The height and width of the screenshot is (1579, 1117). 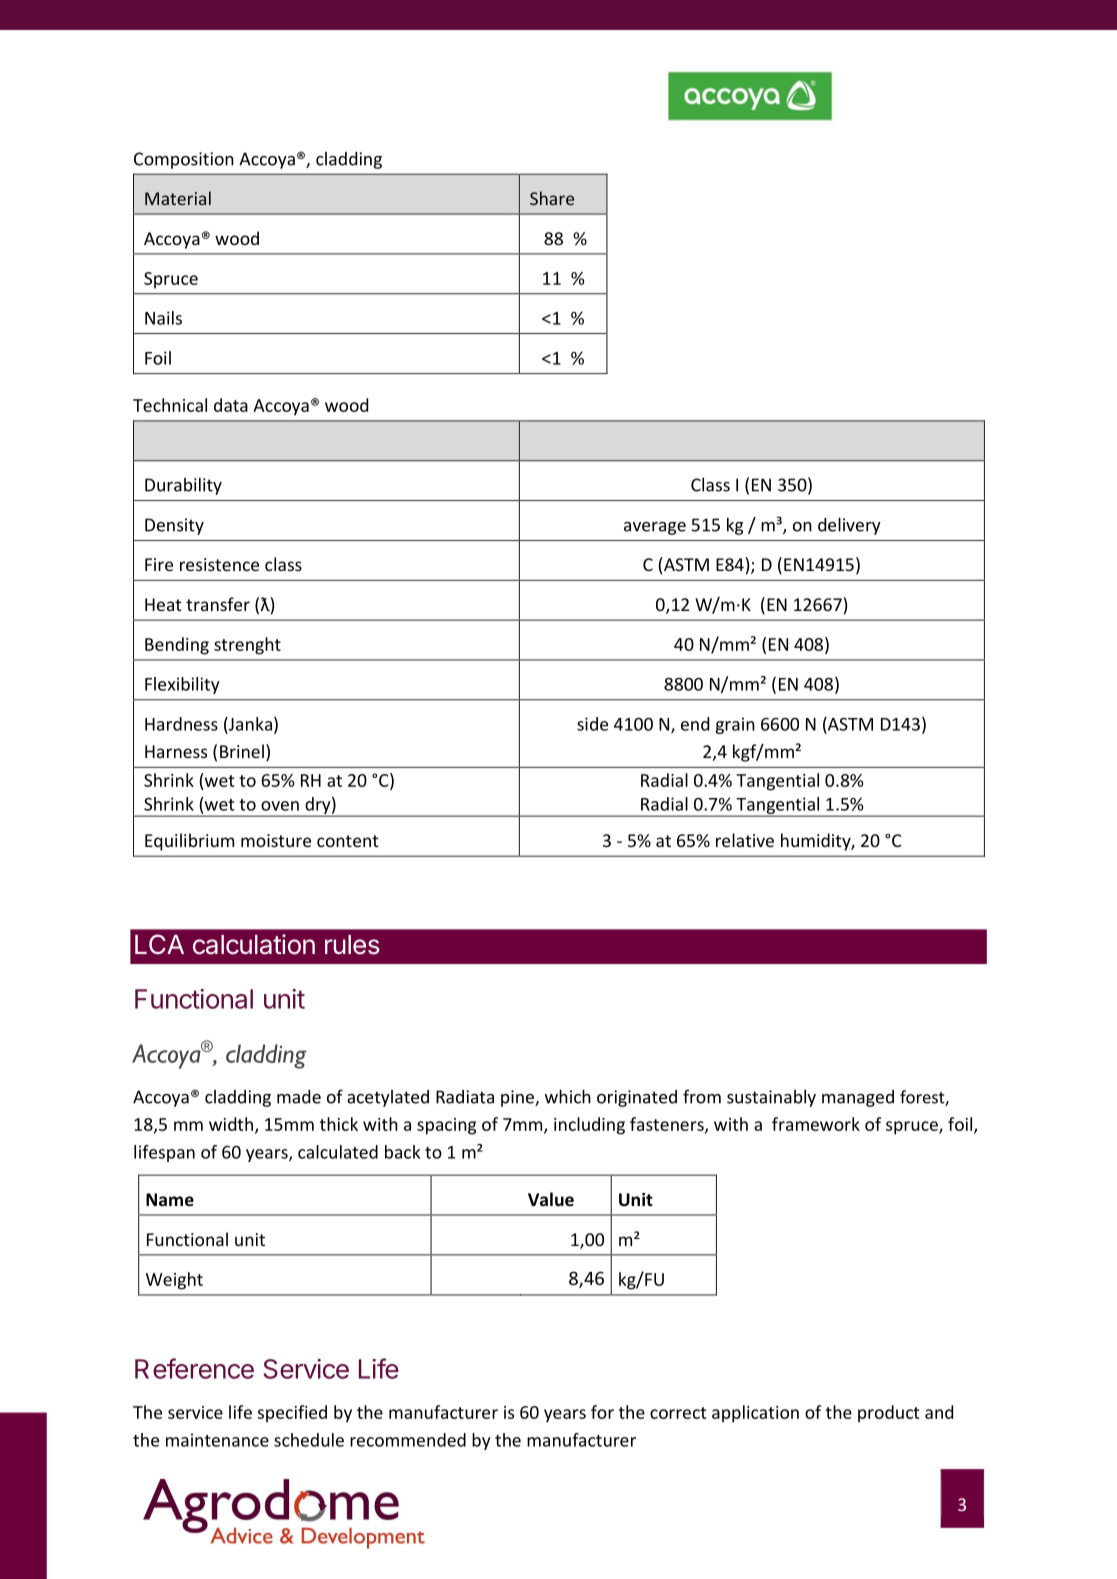 What do you see at coordinates (888, 1413) in the screenshot?
I see `product` at bounding box center [888, 1413].
